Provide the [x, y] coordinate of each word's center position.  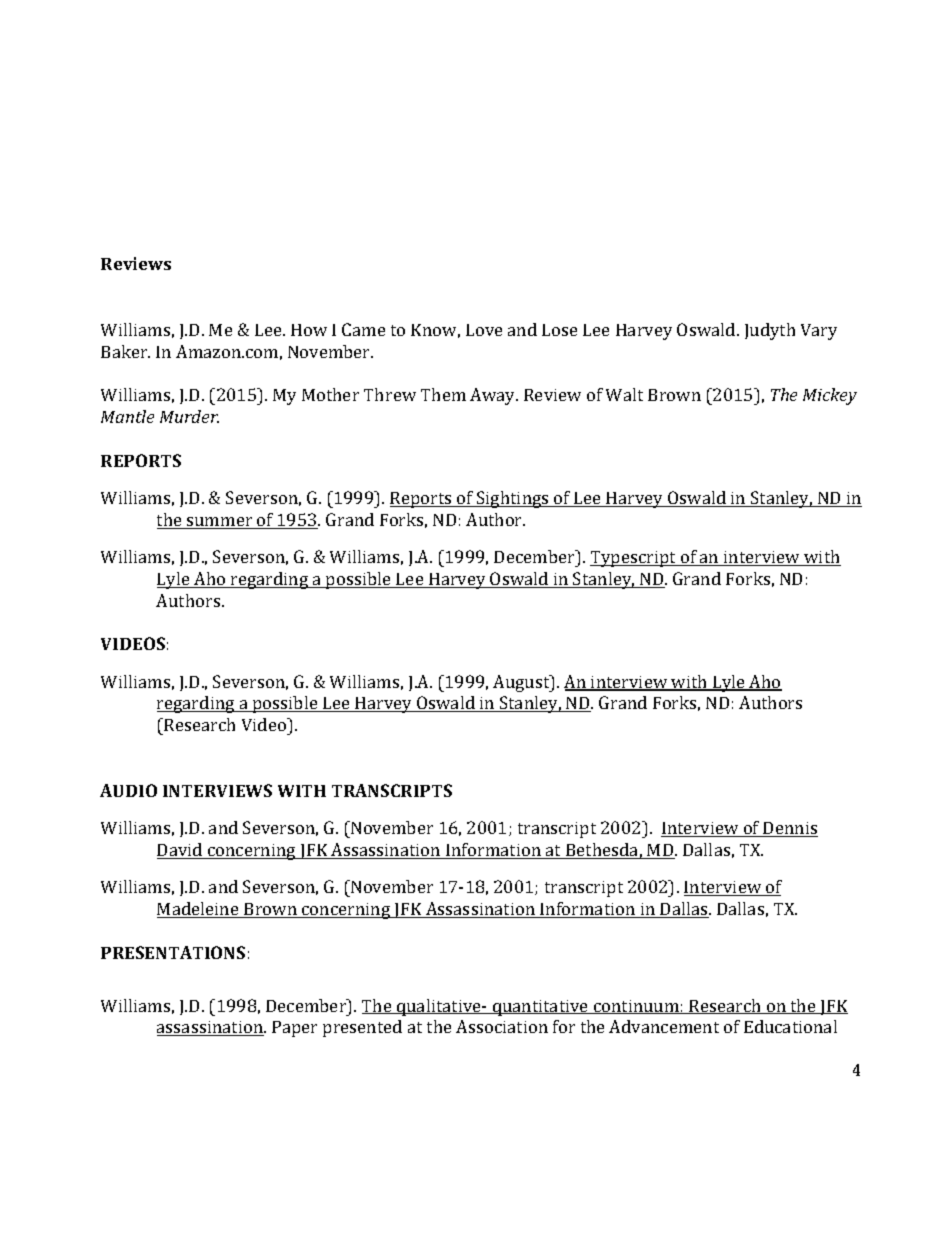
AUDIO [128, 790]
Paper [294, 1029]
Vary [819, 332]
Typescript [634, 559]
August [522, 683]
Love [484, 330]
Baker [125, 351]
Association [502, 1026]
